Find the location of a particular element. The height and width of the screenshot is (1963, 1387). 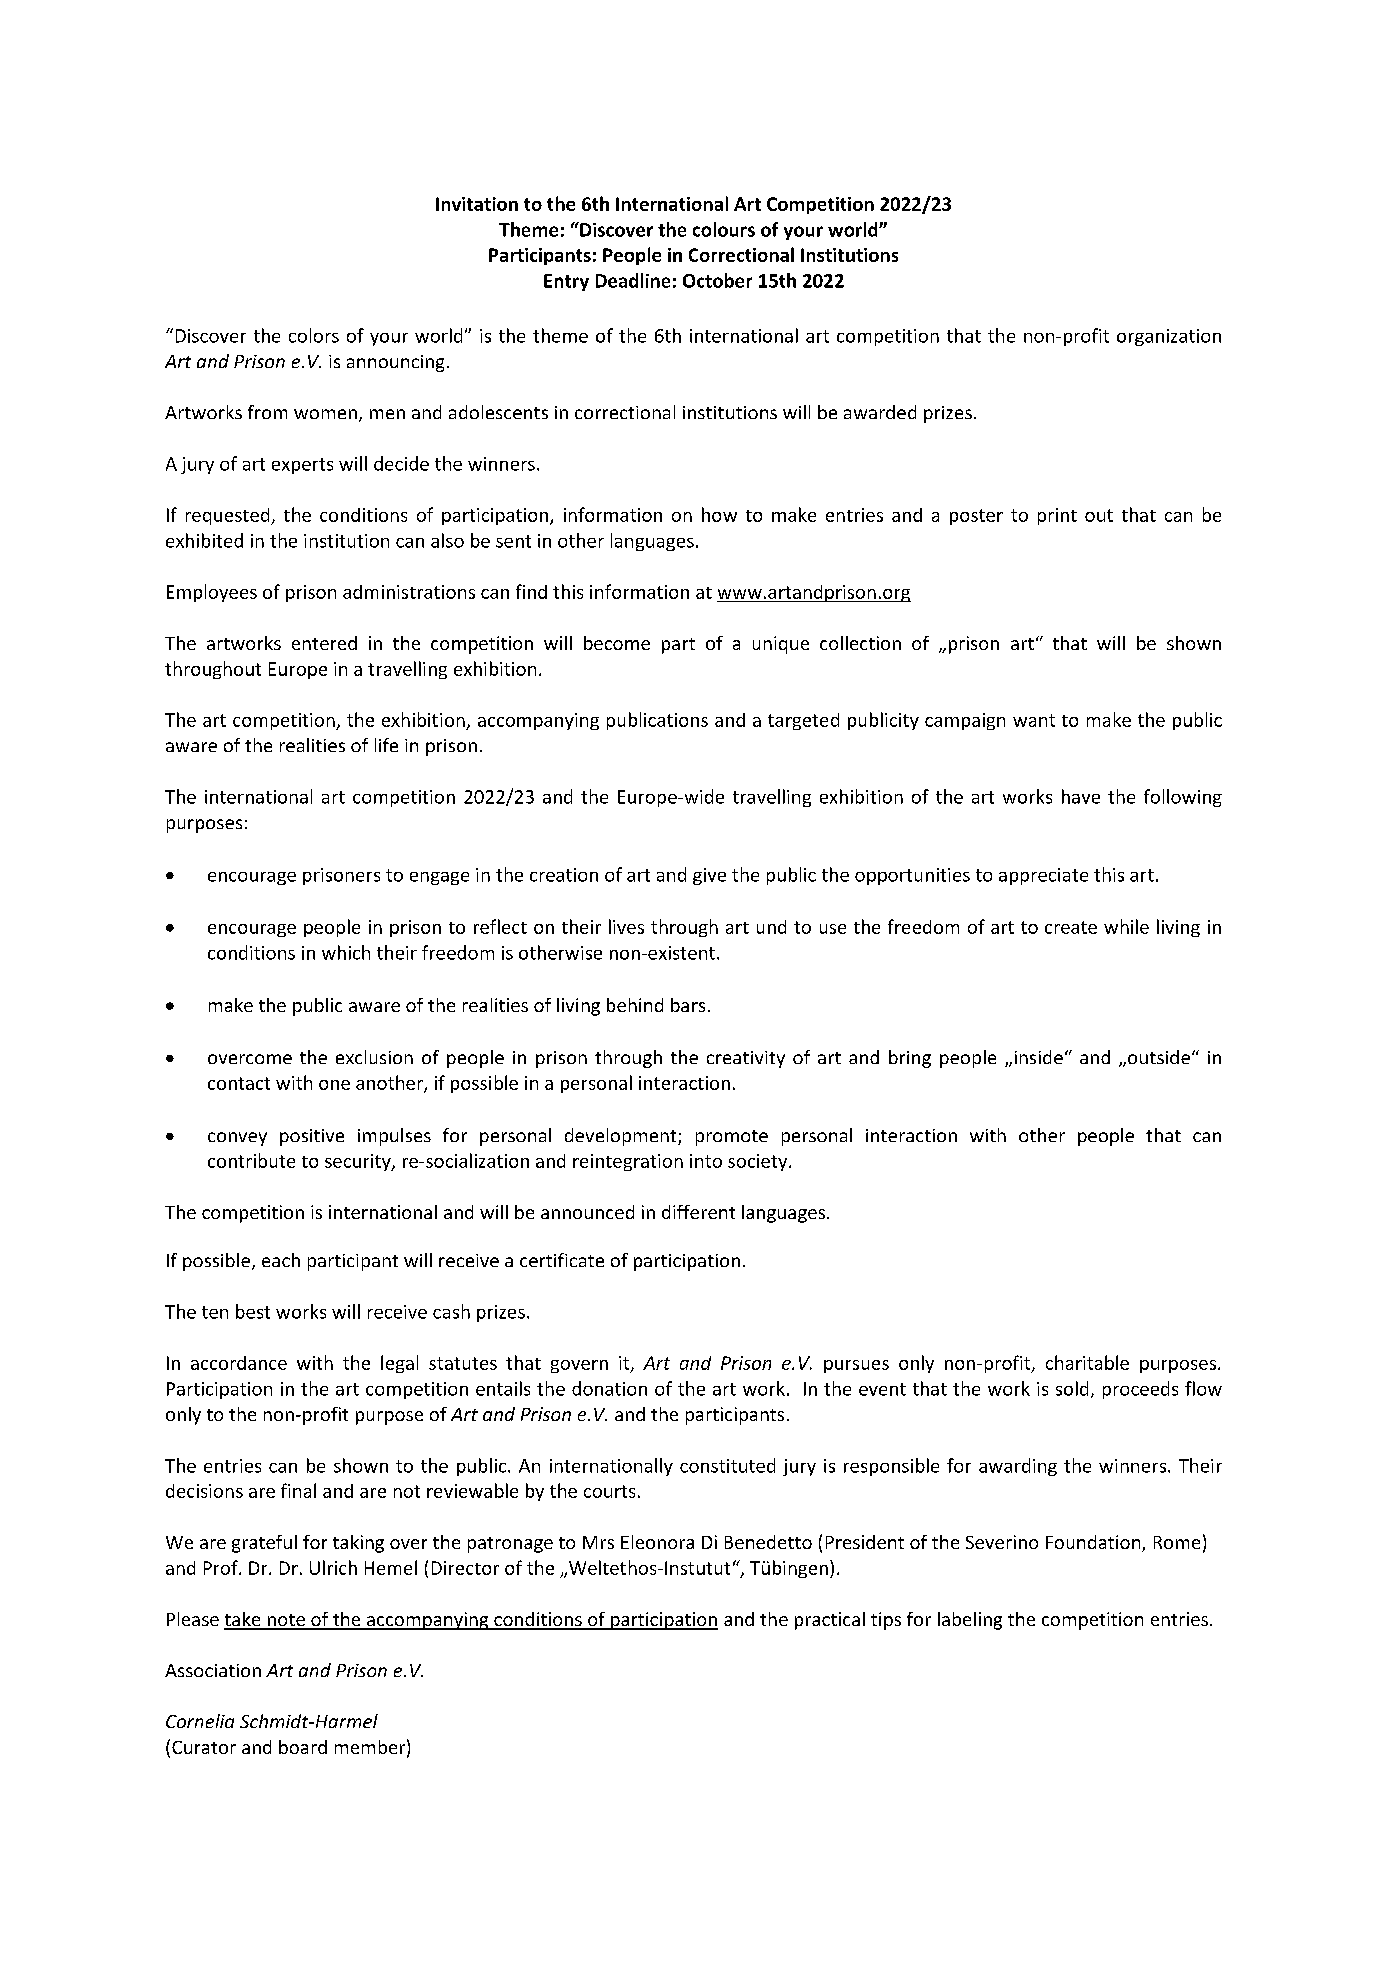

organization is located at coordinates (1169, 337).
